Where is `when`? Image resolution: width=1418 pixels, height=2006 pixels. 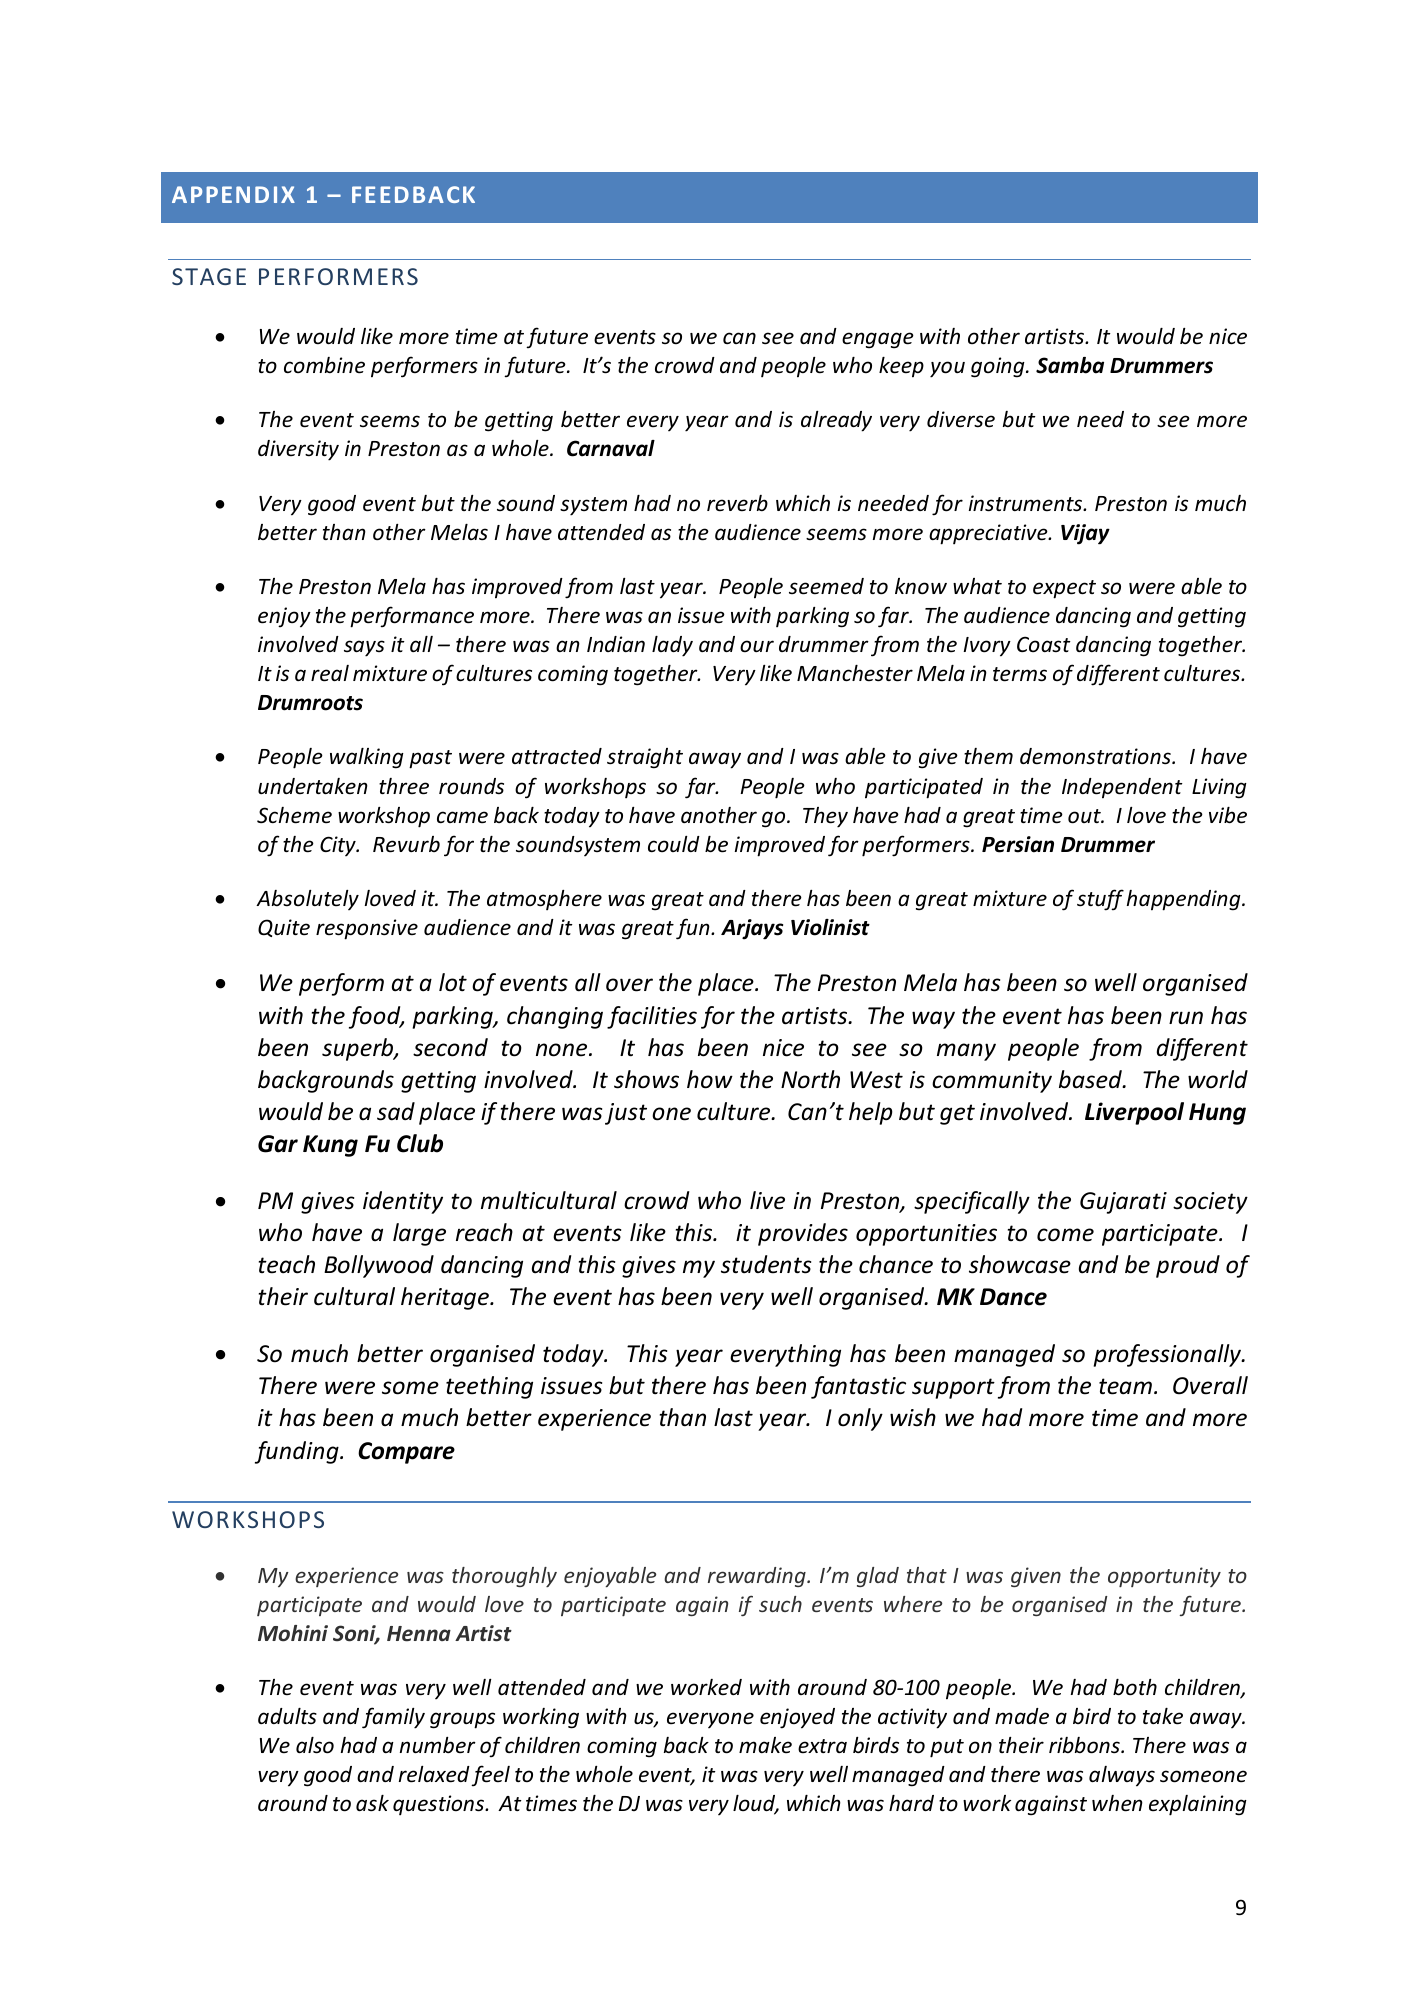 when is located at coordinates (1117, 1803).
